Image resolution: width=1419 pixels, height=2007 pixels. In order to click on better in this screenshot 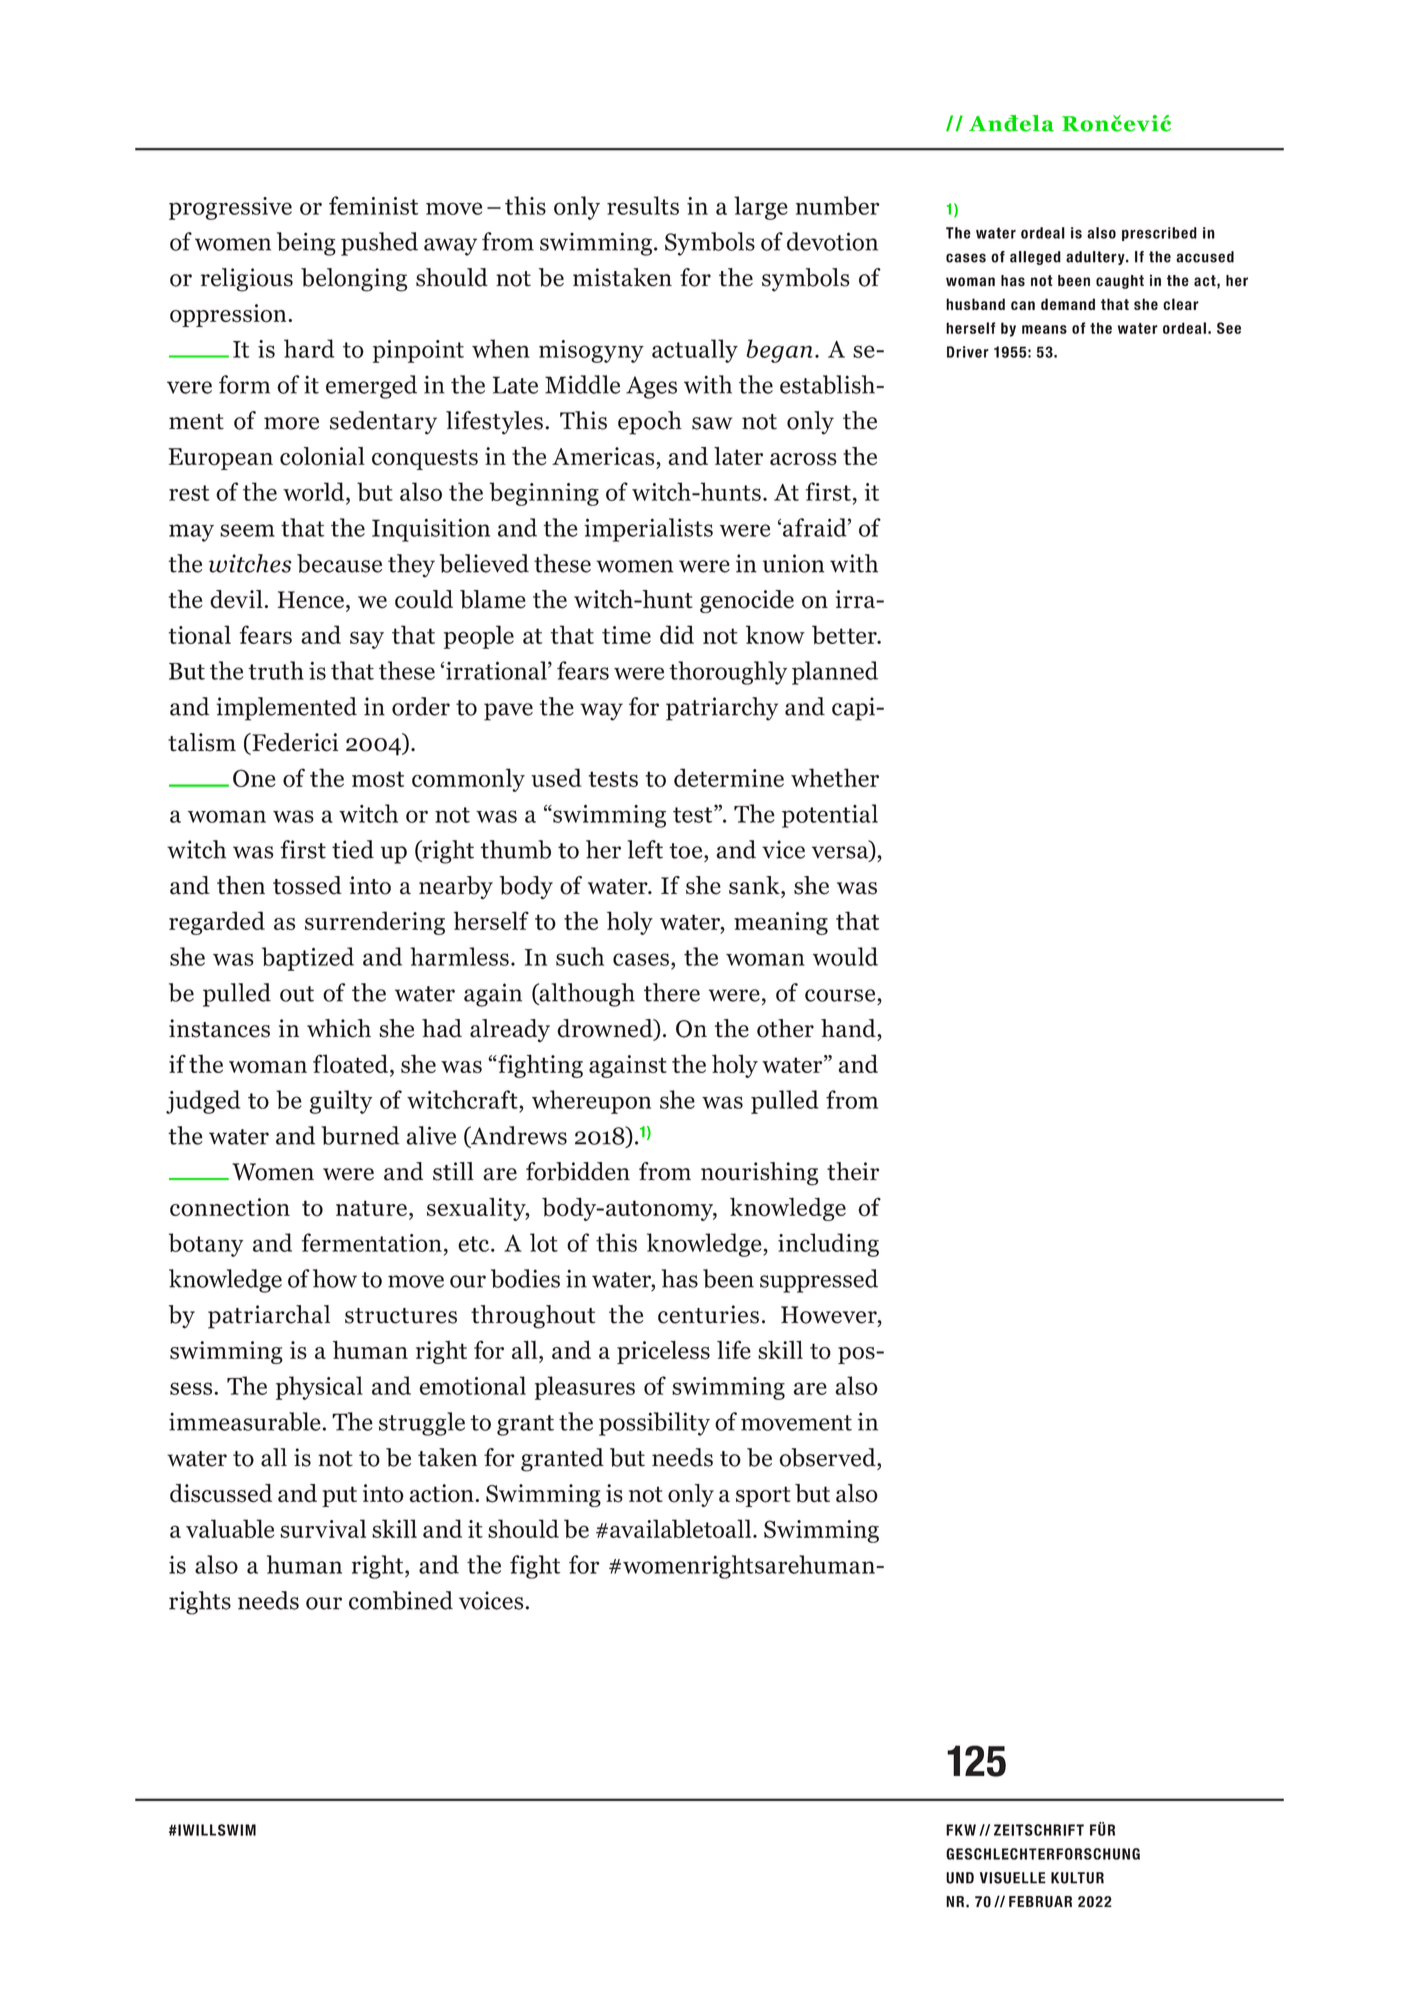, I will do `click(845, 634)`.
